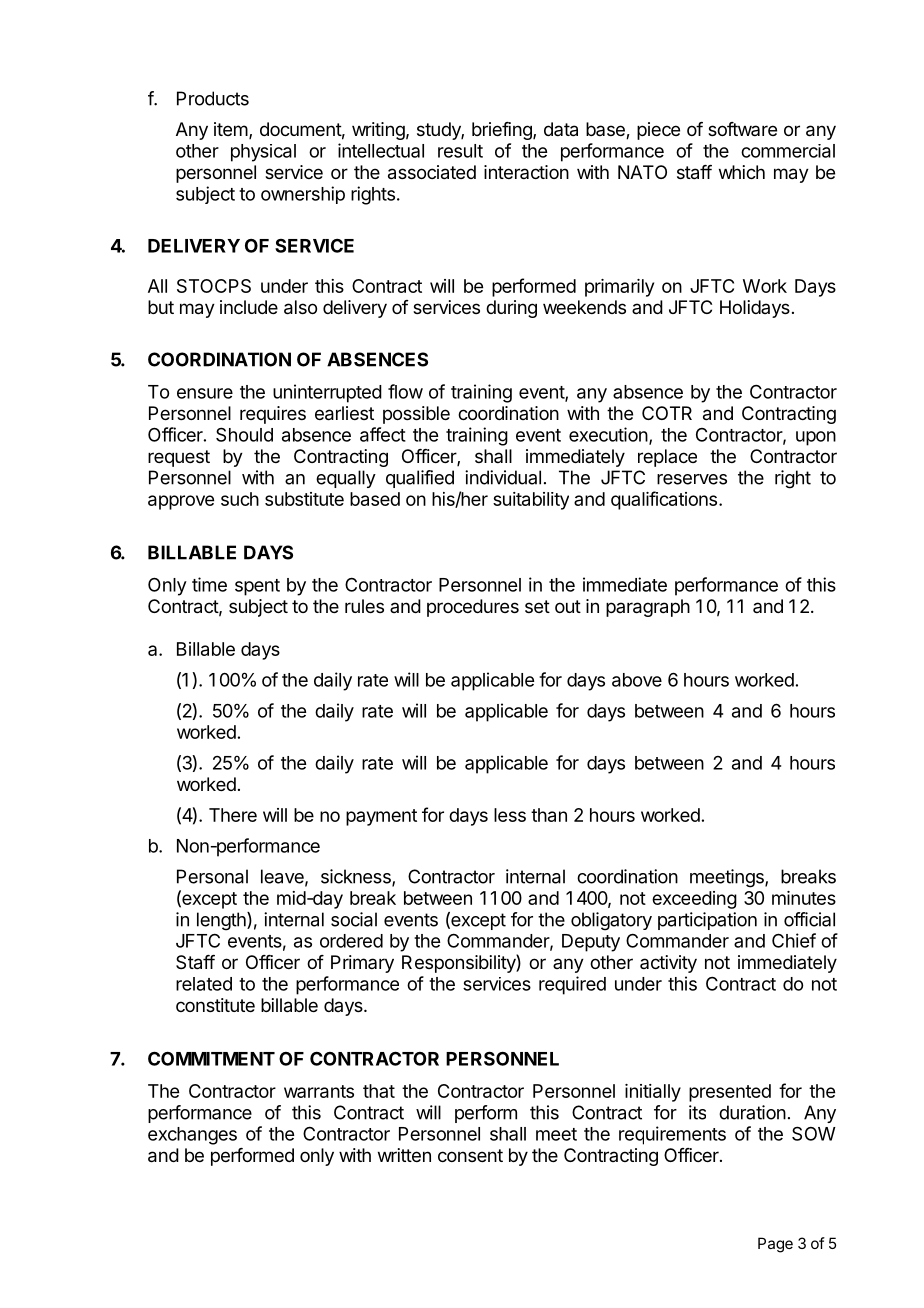 The width and height of the document is (924, 1308). Describe the element at coordinates (240, 499) in the document. I see `such` at that location.
